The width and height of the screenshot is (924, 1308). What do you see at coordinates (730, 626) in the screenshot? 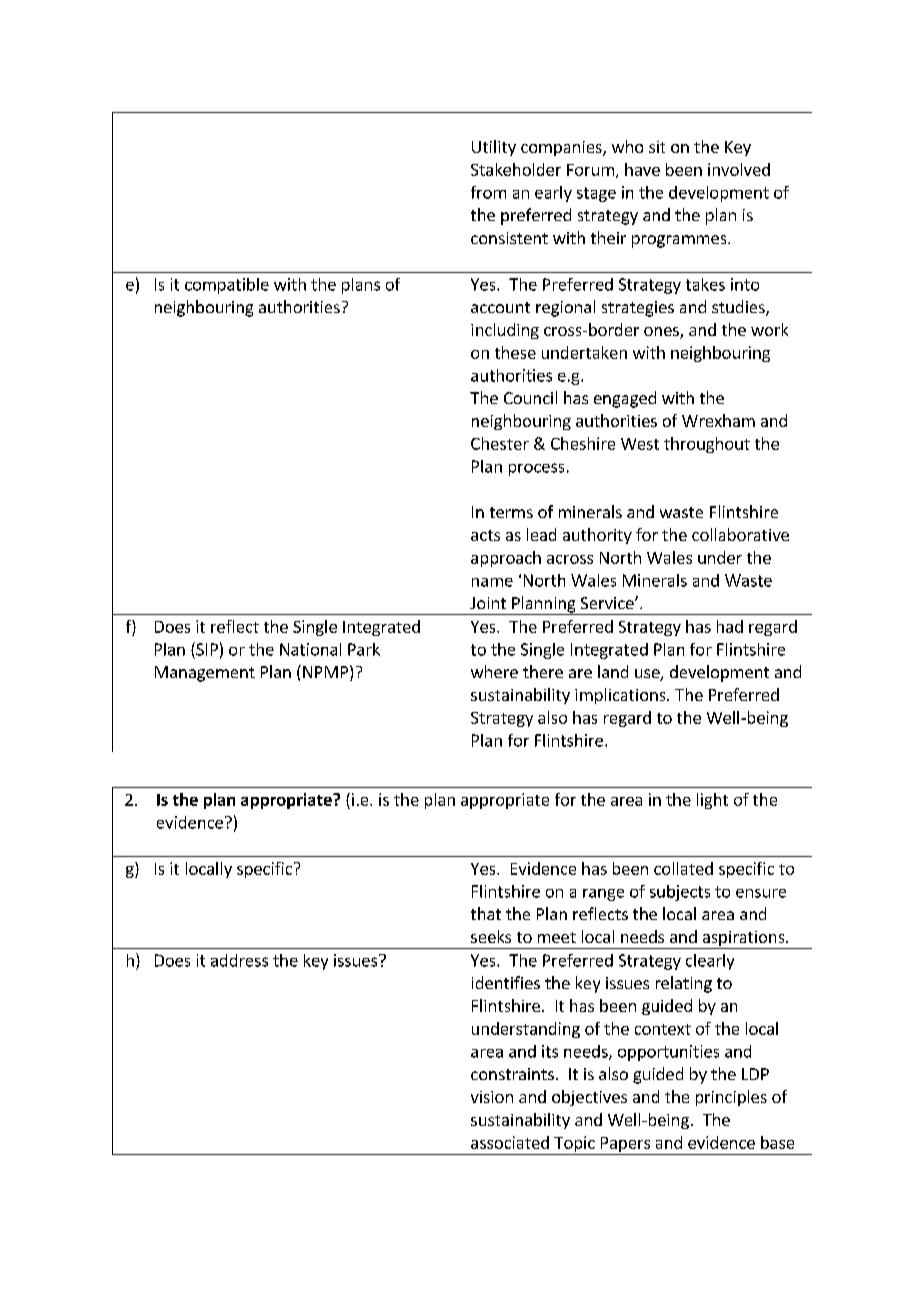
I see `had` at bounding box center [730, 626].
